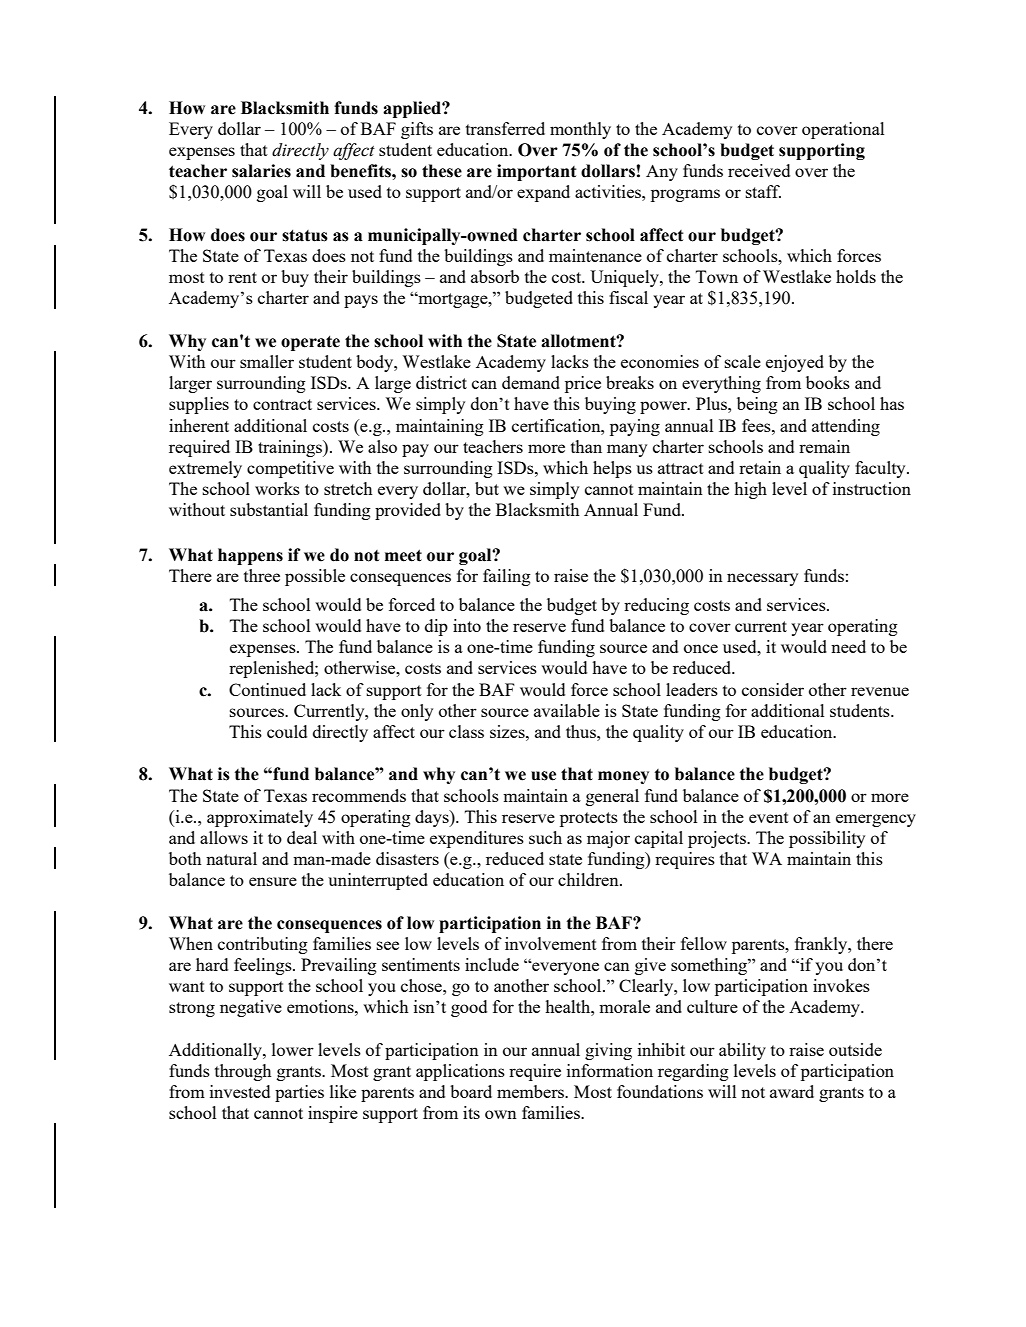 This screenshot has width=1026, height=1327. Describe the element at coordinates (261, 171) in the screenshot. I see `salaries` at that location.
